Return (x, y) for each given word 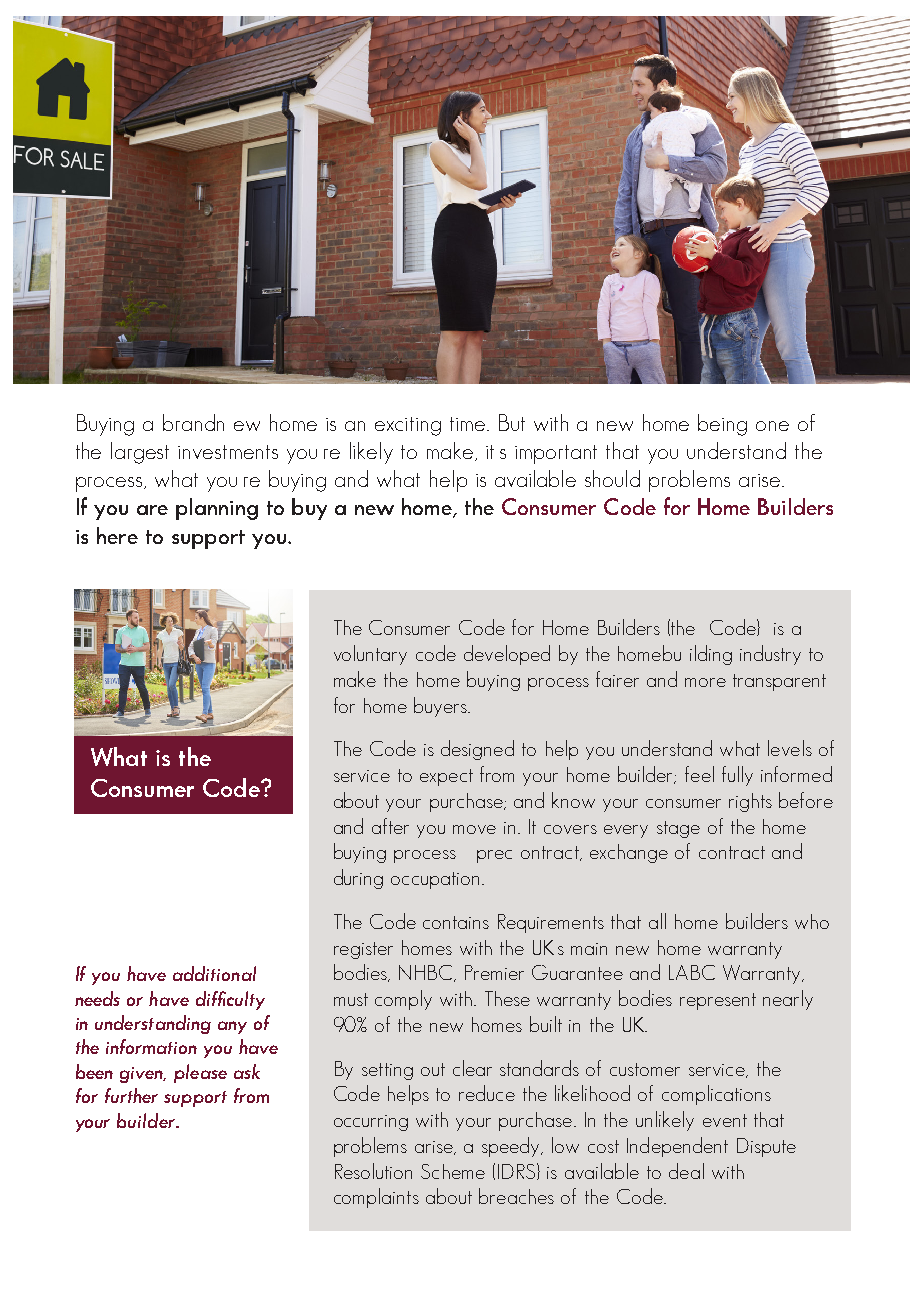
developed (507, 655)
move (474, 829)
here (117, 535)
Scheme (453, 1171)
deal (686, 1171)
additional (214, 973)
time (467, 424)
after (390, 826)
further (131, 1095)
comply (403, 1000)
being (722, 425)
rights (750, 802)
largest (140, 453)
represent (718, 1001)
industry (770, 655)
